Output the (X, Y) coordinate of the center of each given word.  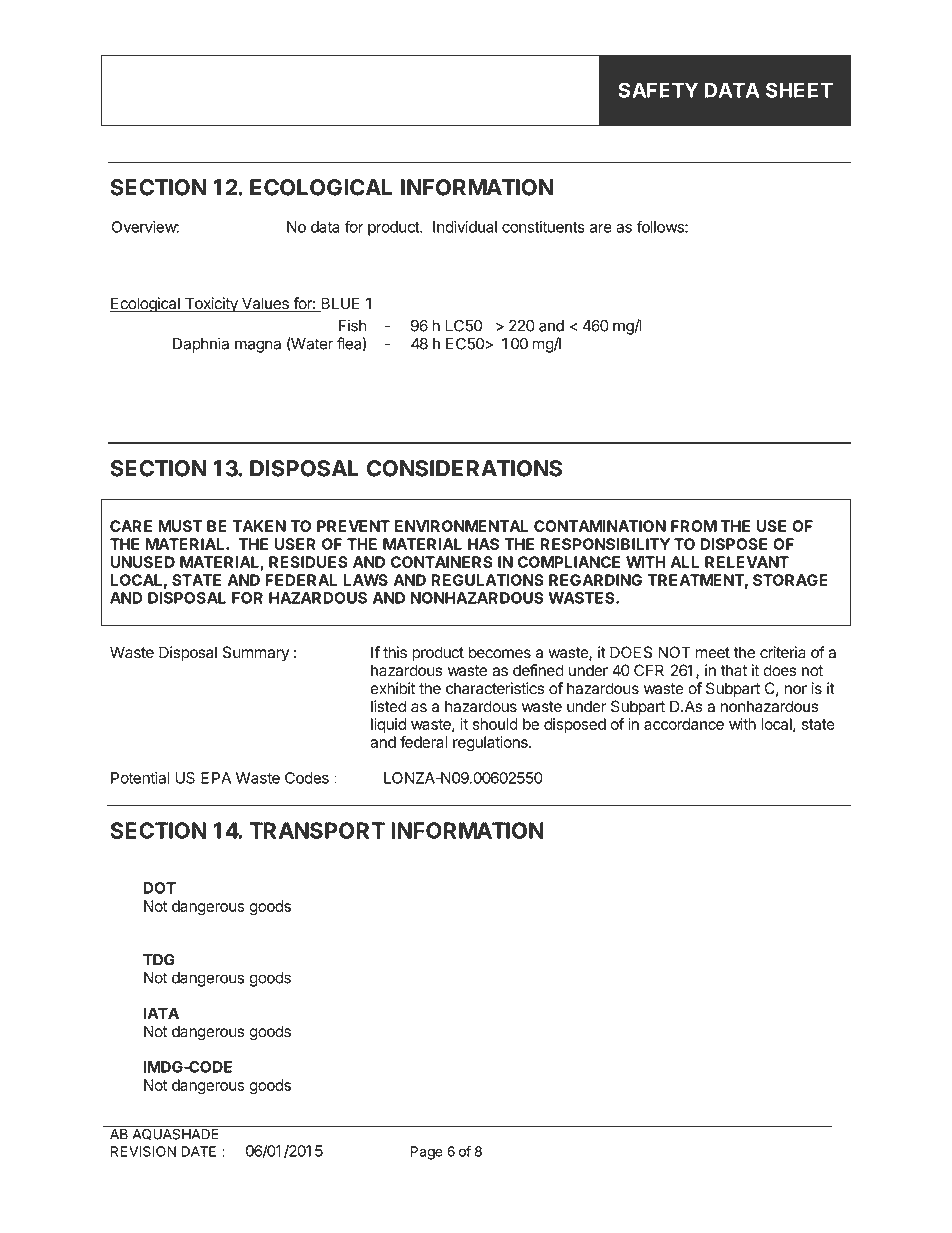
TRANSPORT (317, 830)
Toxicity (211, 305)
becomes (500, 652)
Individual (465, 227)
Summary (256, 654)
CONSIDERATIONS (464, 468)
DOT (159, 888)
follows (661, 226)
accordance (684, 724)
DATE (198, 1151)
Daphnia (201, 345)
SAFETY (658, 90)
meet (713, 653)
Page (427, 1153)
